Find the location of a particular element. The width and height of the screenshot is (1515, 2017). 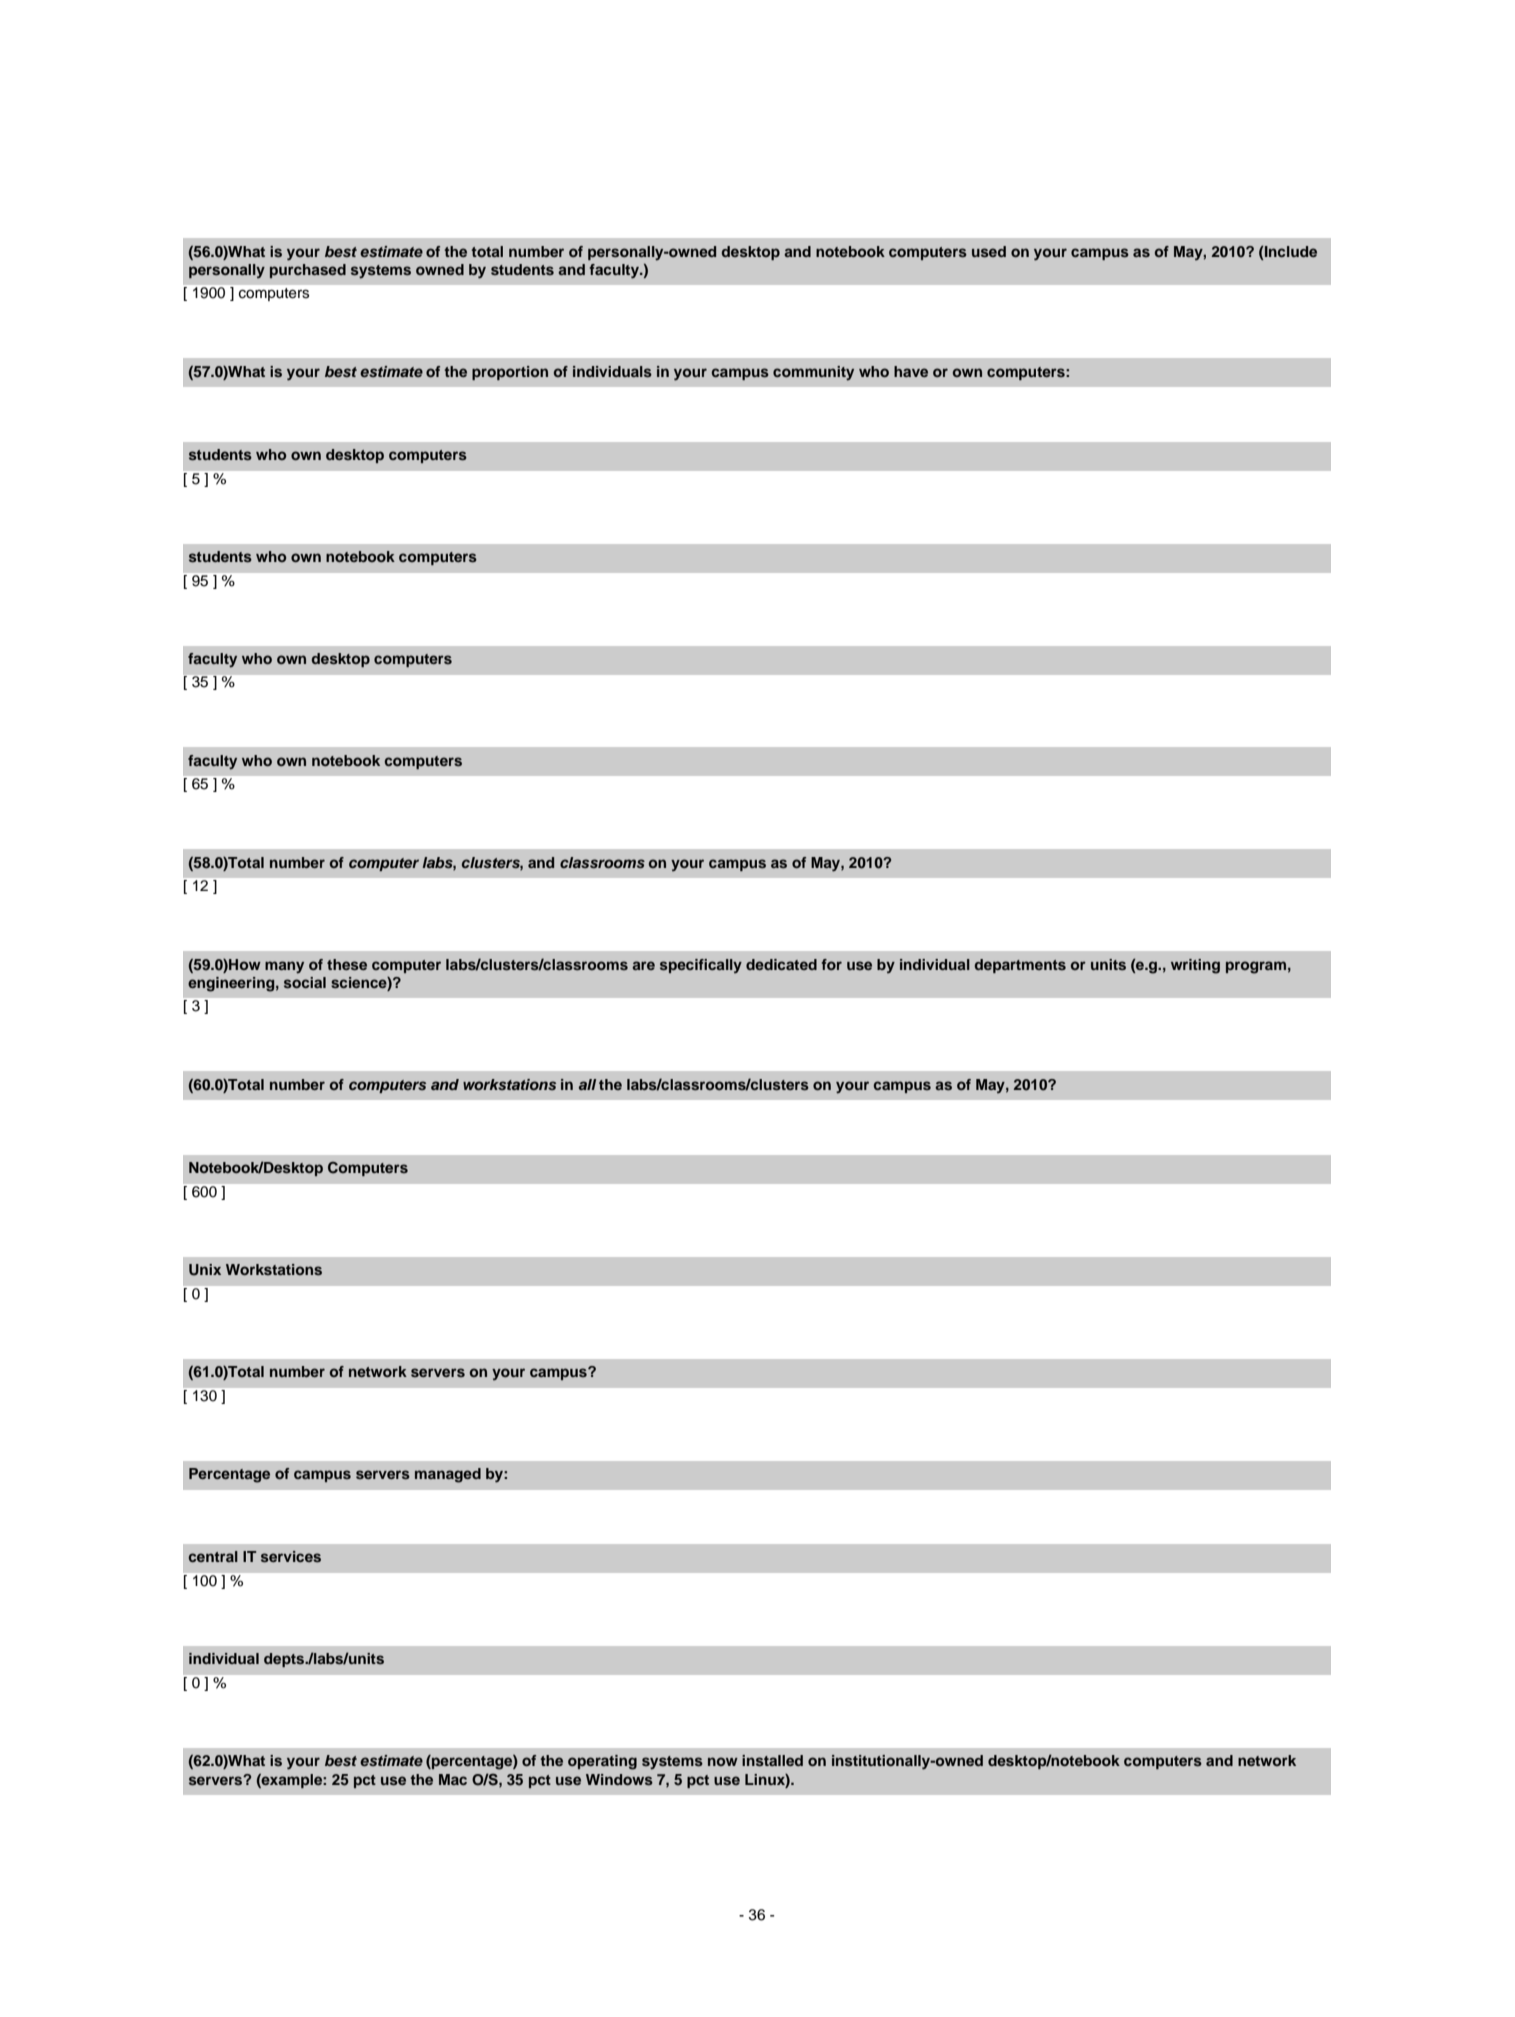

dedicated is located at coordinates (781, 964).
